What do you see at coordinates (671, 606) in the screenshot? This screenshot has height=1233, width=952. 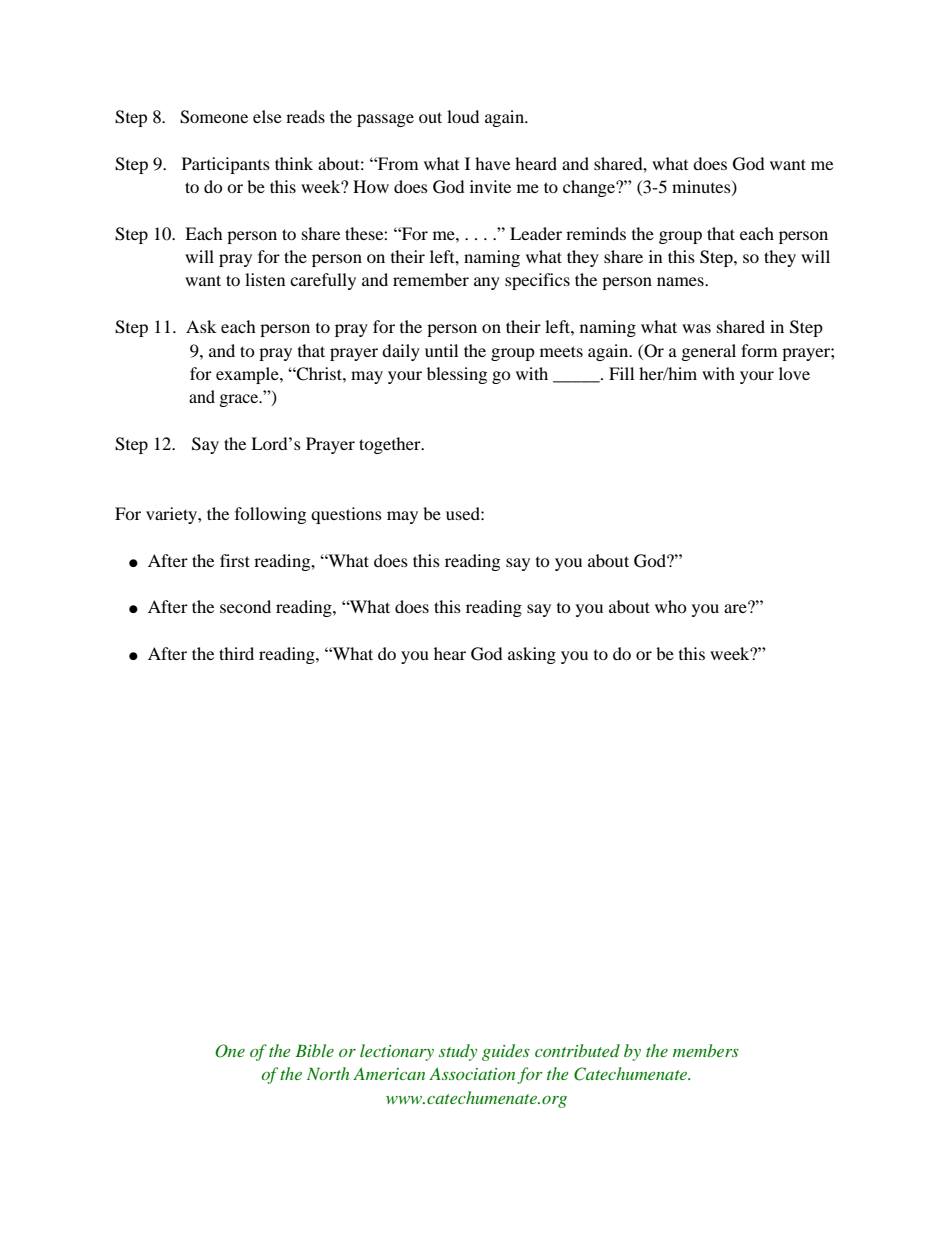 I see `who` at bounding box center [671, 606].
